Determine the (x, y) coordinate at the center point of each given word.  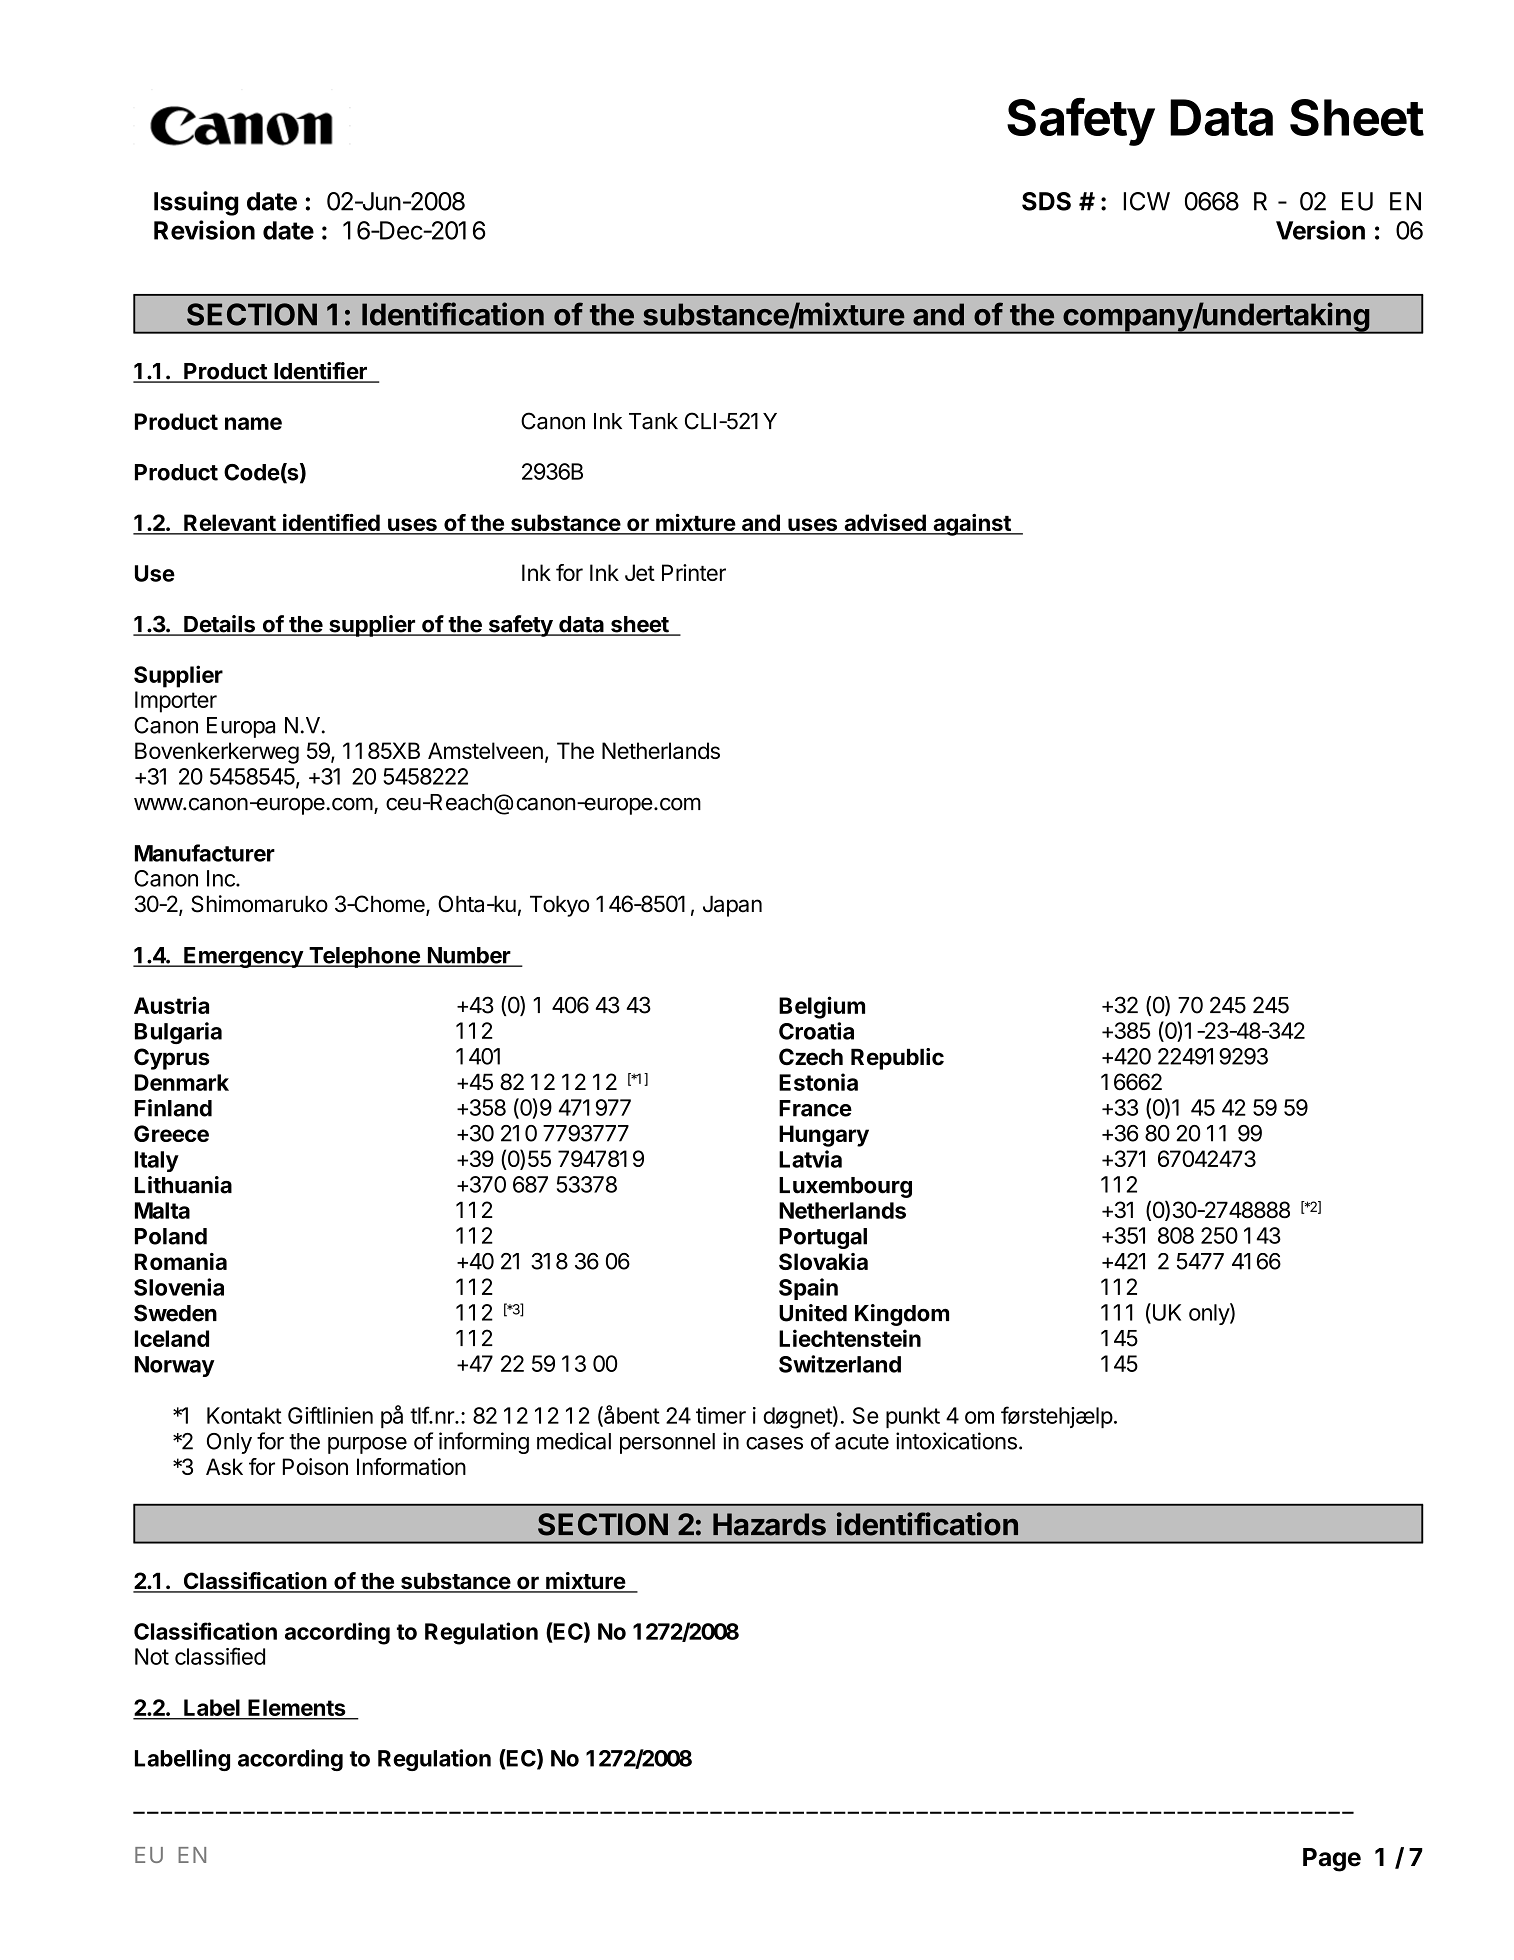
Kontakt (244, 1415)
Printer (694, 572)
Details (219, 625)
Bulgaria (178, 1033)
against (972, 525)
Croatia (816, 1031)
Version (1320, 230)
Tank (653, 421)
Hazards (769, 1524)
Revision (204, 230)
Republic (897, 1059)
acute (862, 1442)
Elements (297, 1709)
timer (721, 1415)
